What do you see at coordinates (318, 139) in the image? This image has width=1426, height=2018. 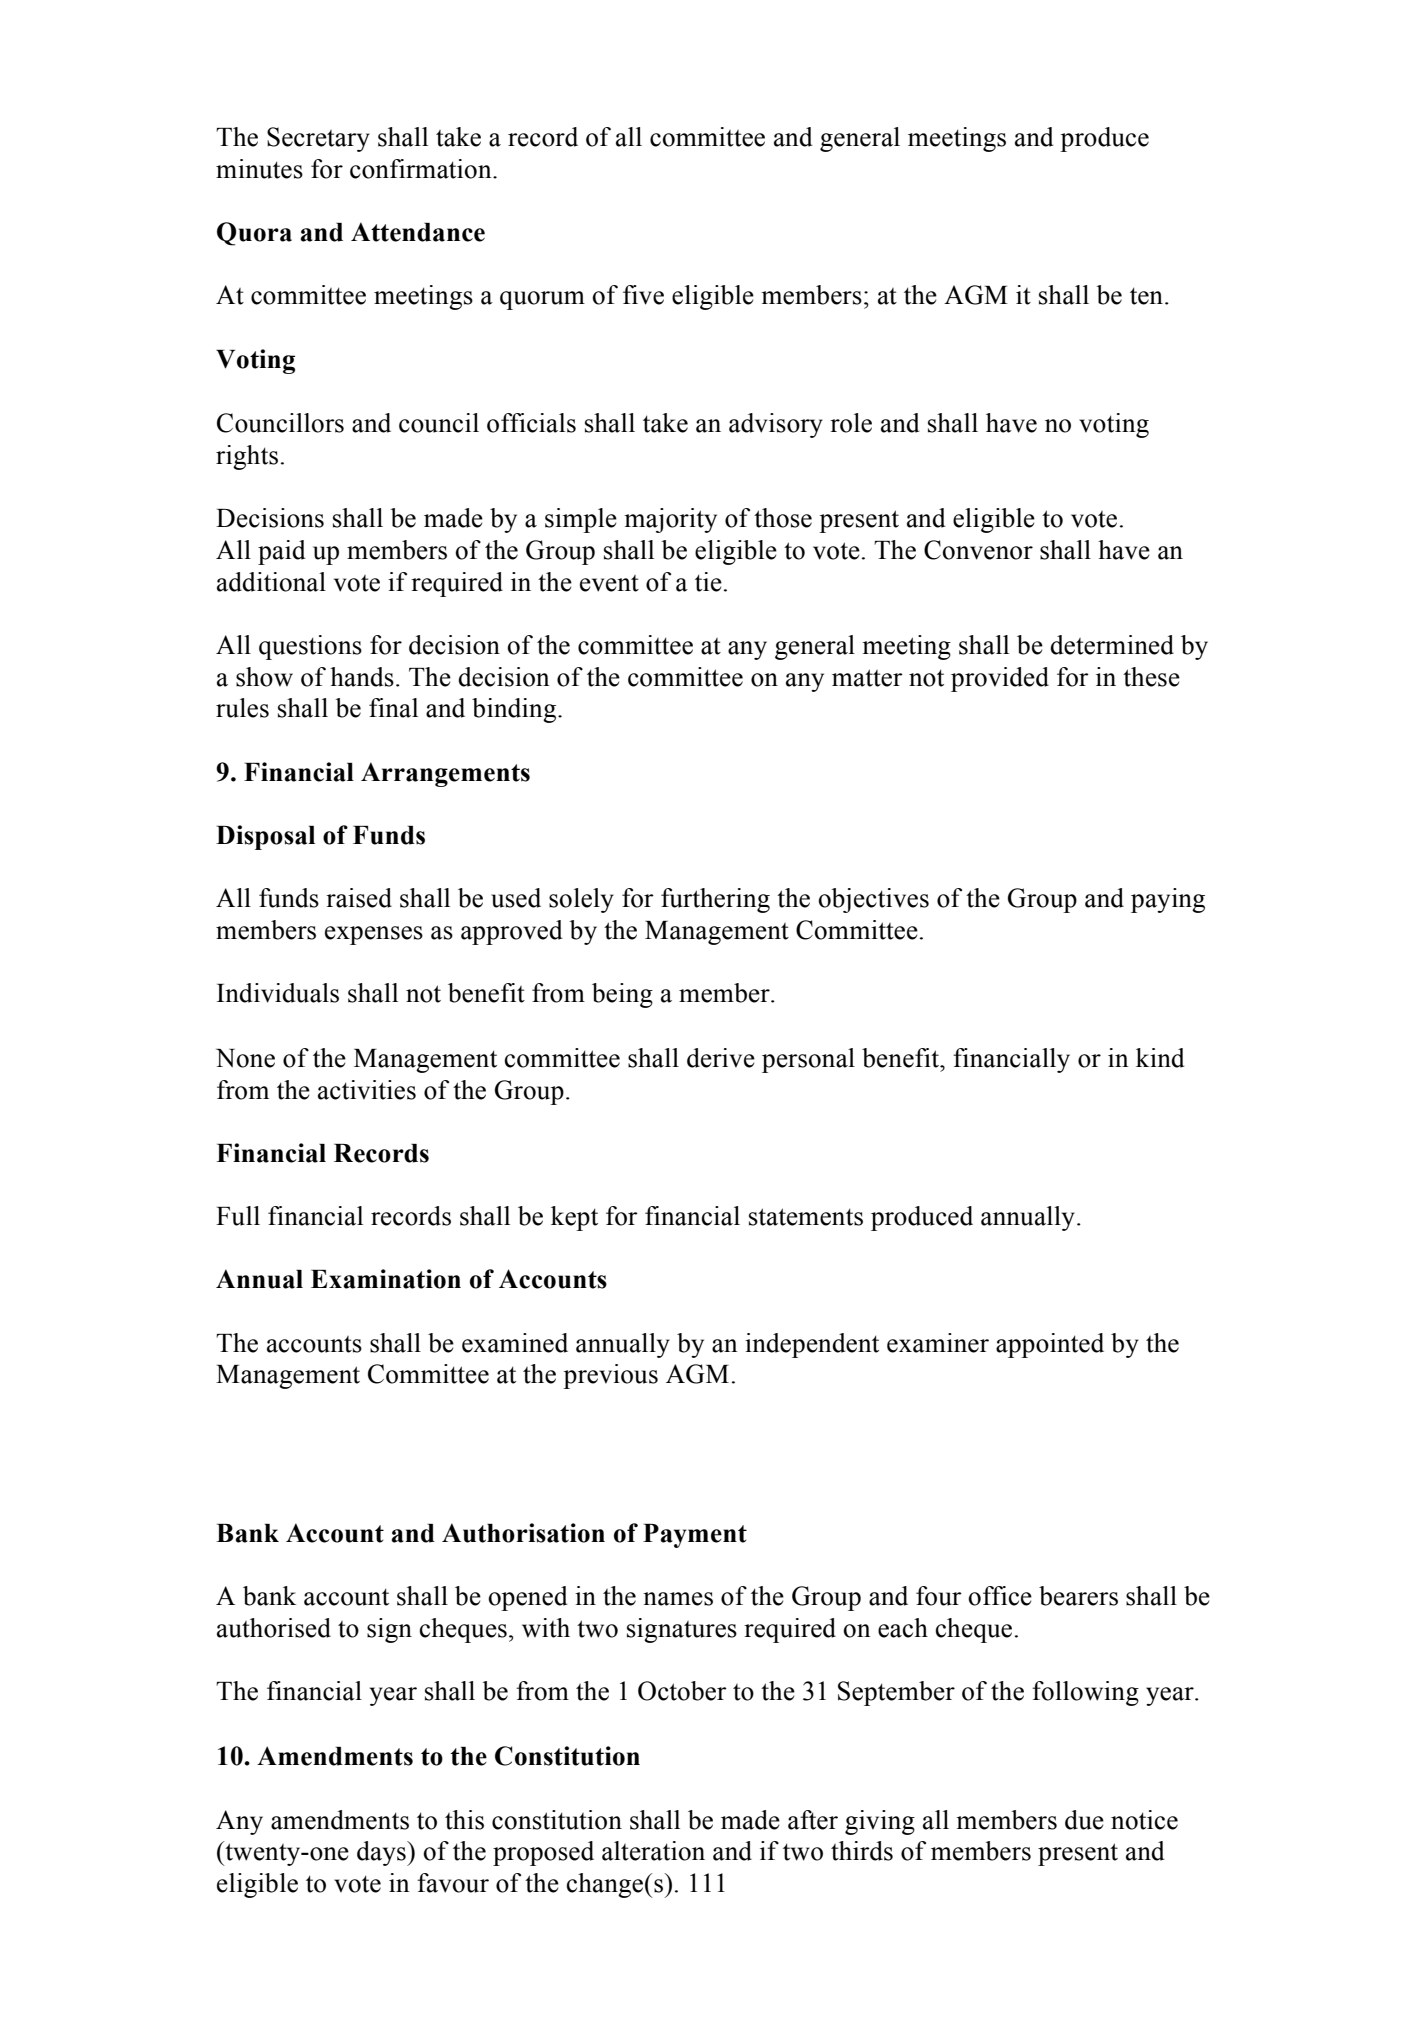 I see `Secretary` at bounding box center [318, 139].
